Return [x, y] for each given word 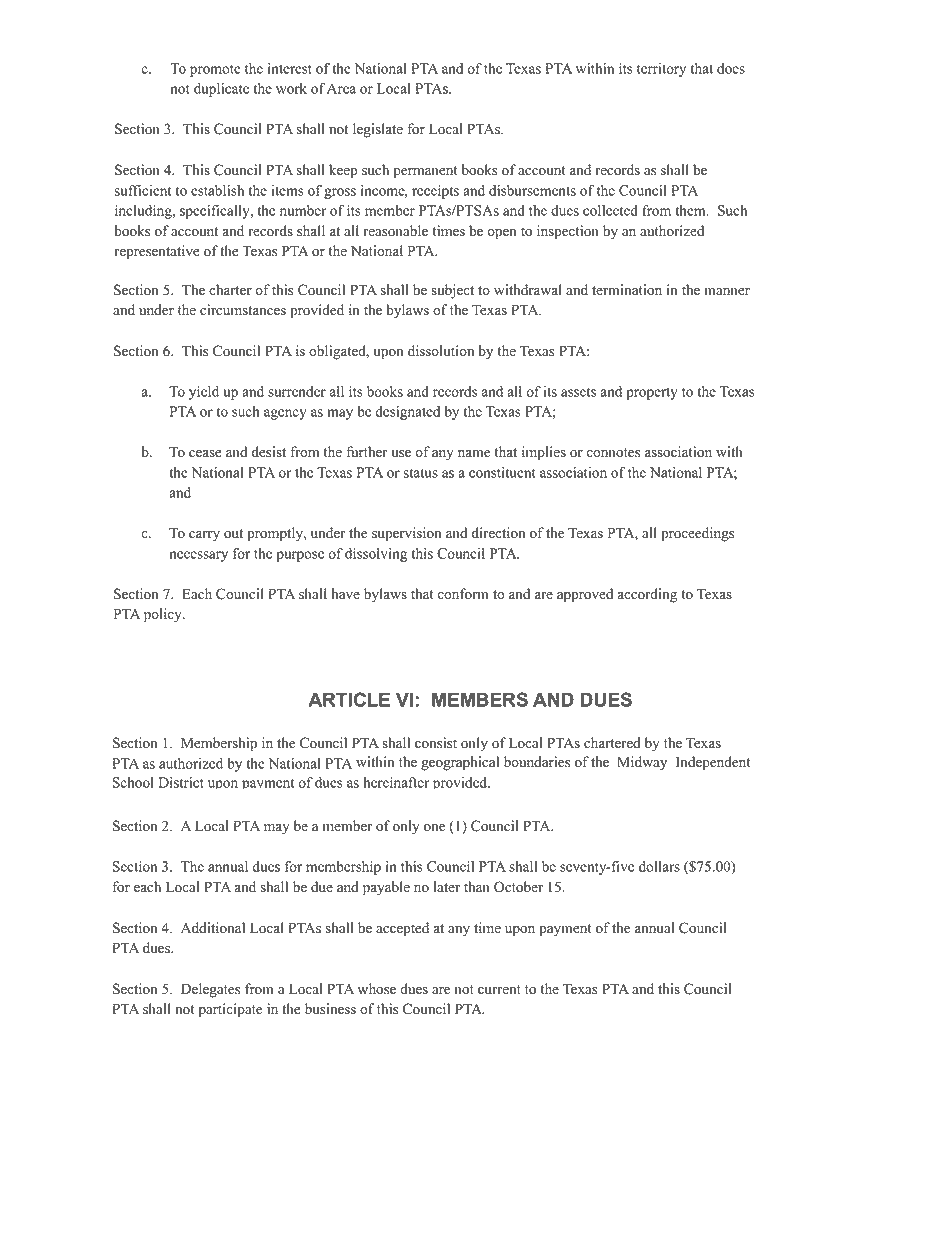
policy [164, 615]
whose [377, 989]
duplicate [221, 90]
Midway [642, 763]
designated [407, 413]
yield [204, 393]
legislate [378, 130]
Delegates [210, 990]
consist [436, 743]
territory [661, 70]
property [652, 394]
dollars [659, 866]
